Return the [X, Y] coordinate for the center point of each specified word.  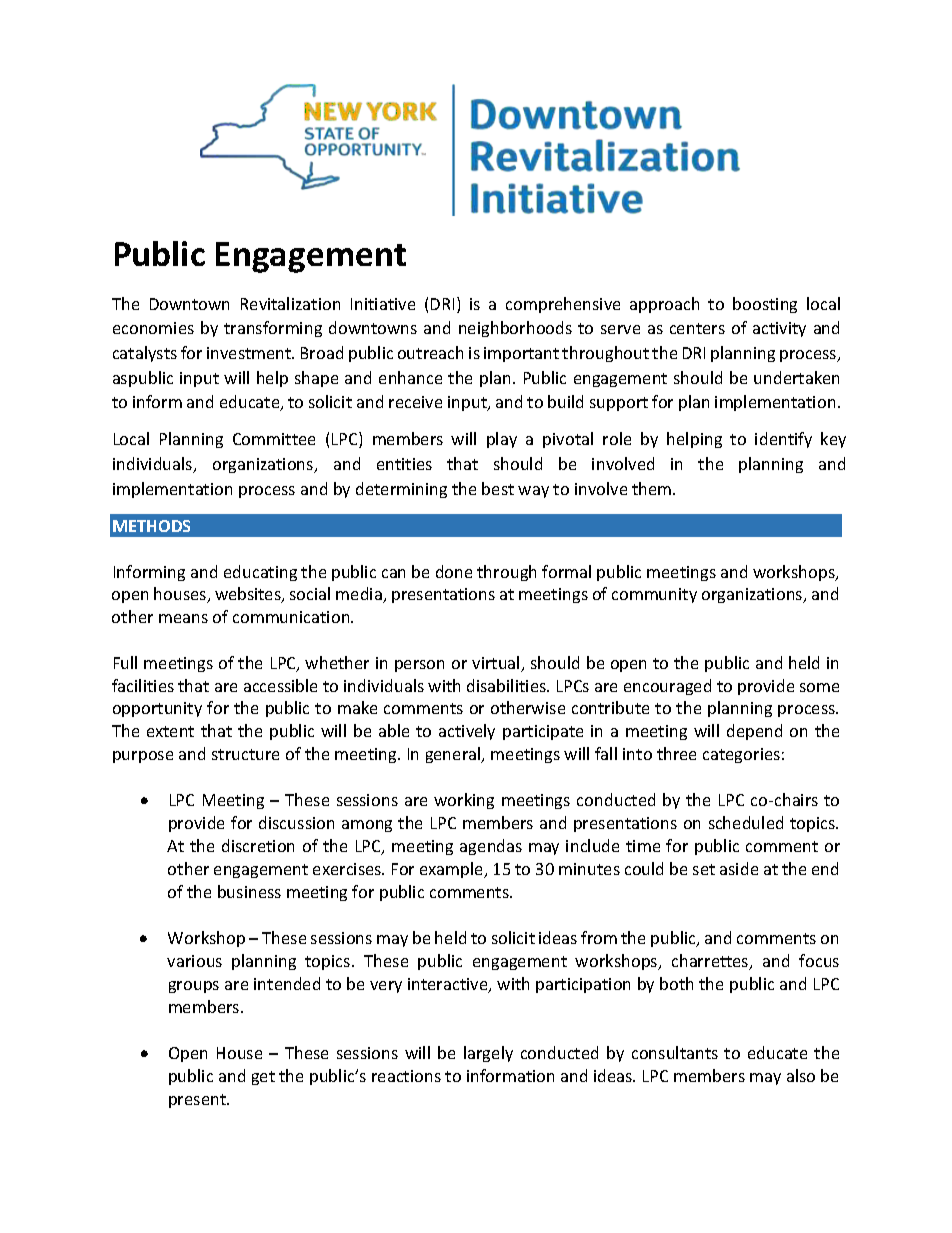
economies [153, 328]
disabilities [507, 685]
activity [779, 329]
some [819, 687]
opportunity [157, 709]
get [263, 1078]
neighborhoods [515, 329]
